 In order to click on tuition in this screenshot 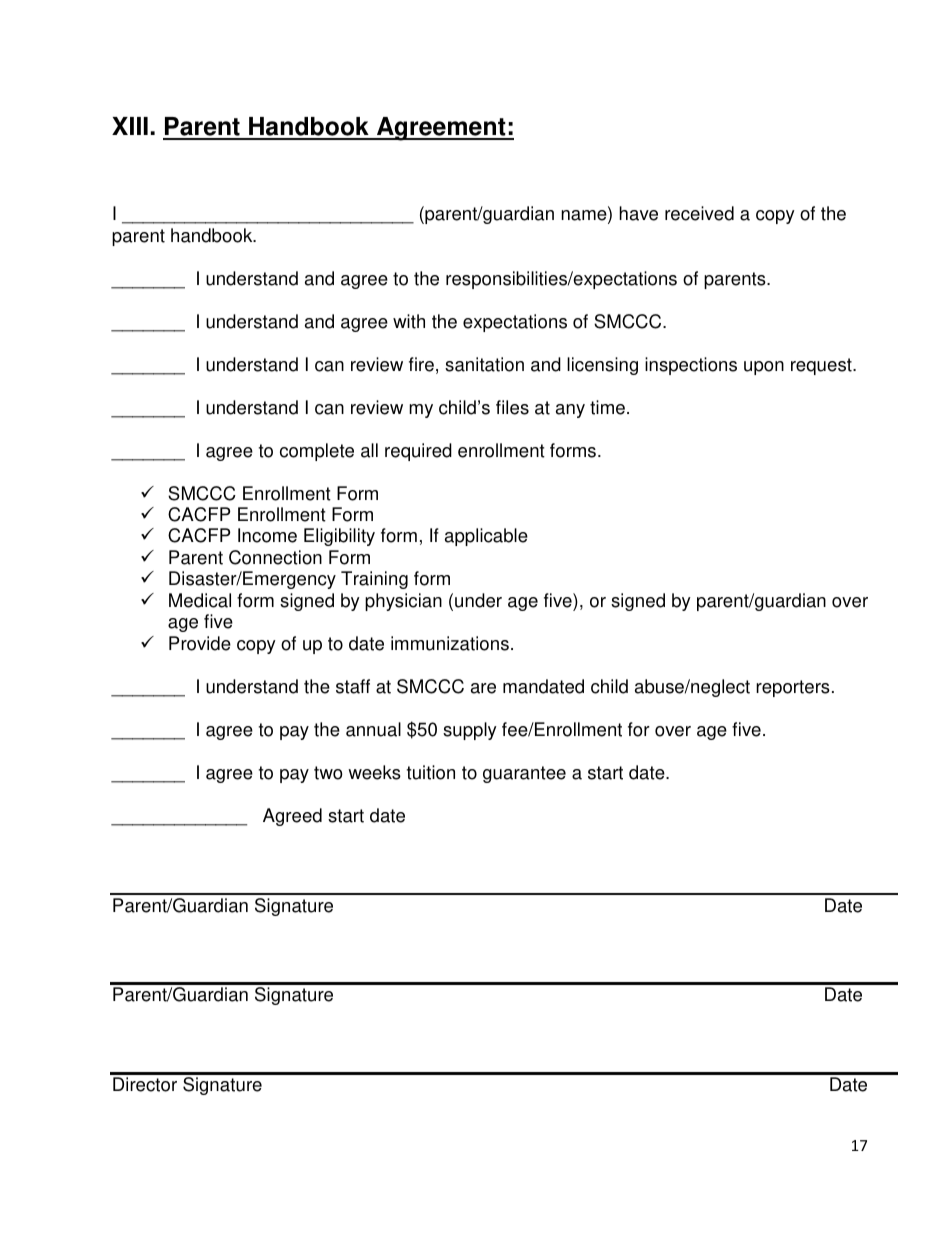, I will do `click(431, 772)`.
